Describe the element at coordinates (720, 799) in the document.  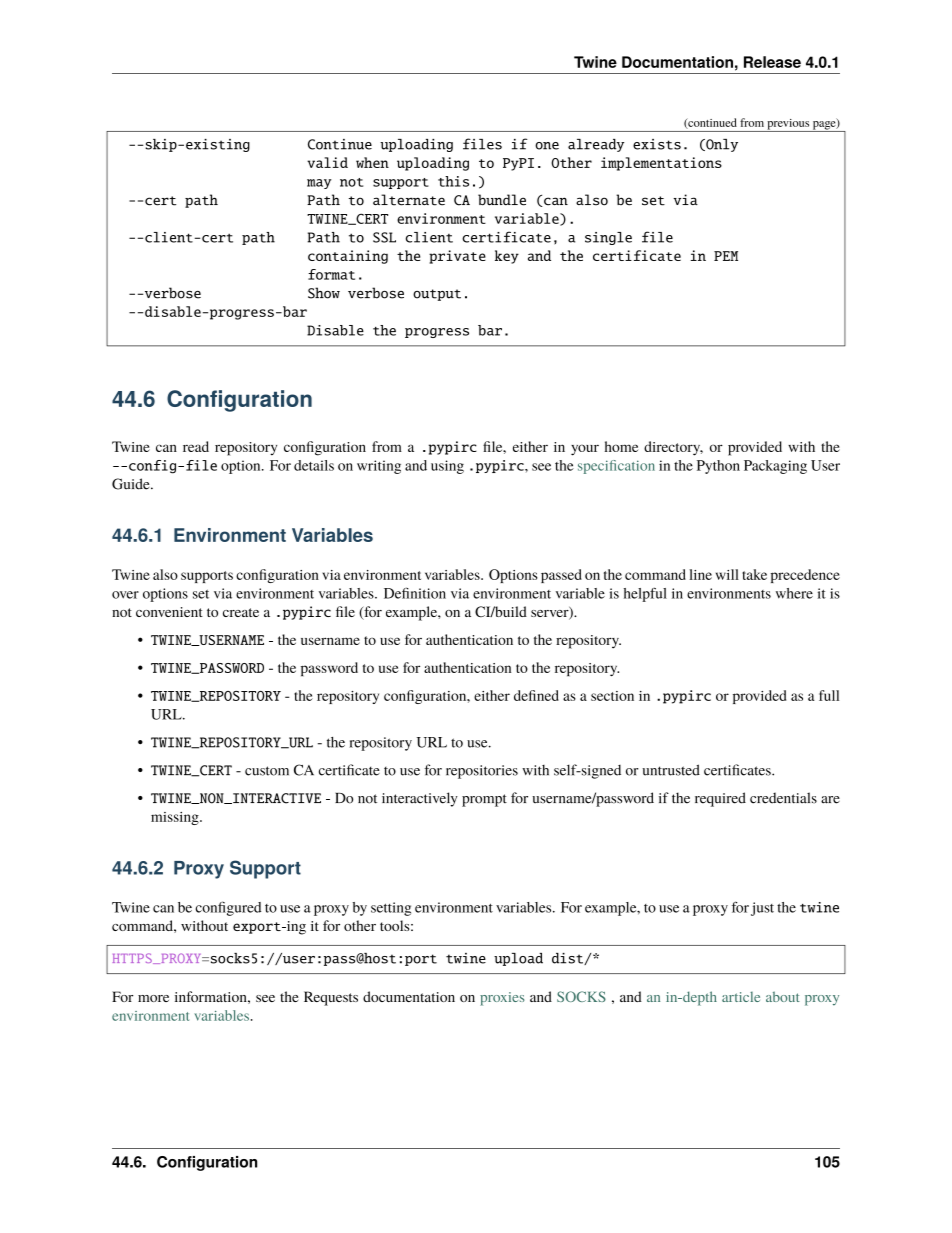
I see `required` at that location.
